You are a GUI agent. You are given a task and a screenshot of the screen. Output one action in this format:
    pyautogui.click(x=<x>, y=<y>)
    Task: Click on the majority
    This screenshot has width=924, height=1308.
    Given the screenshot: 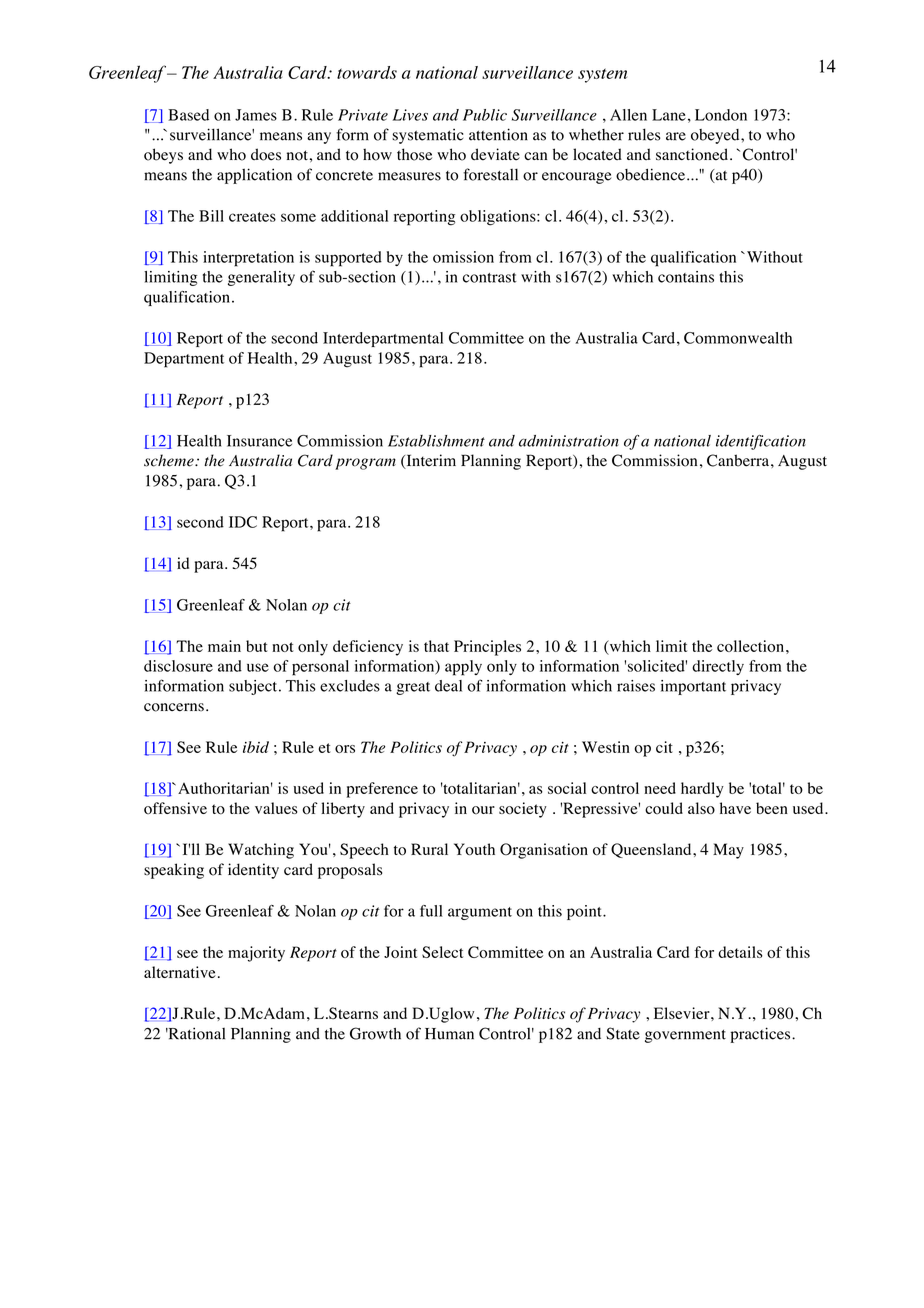 What is the action you would take?
    pyautogui.click(x=256, y=954)
